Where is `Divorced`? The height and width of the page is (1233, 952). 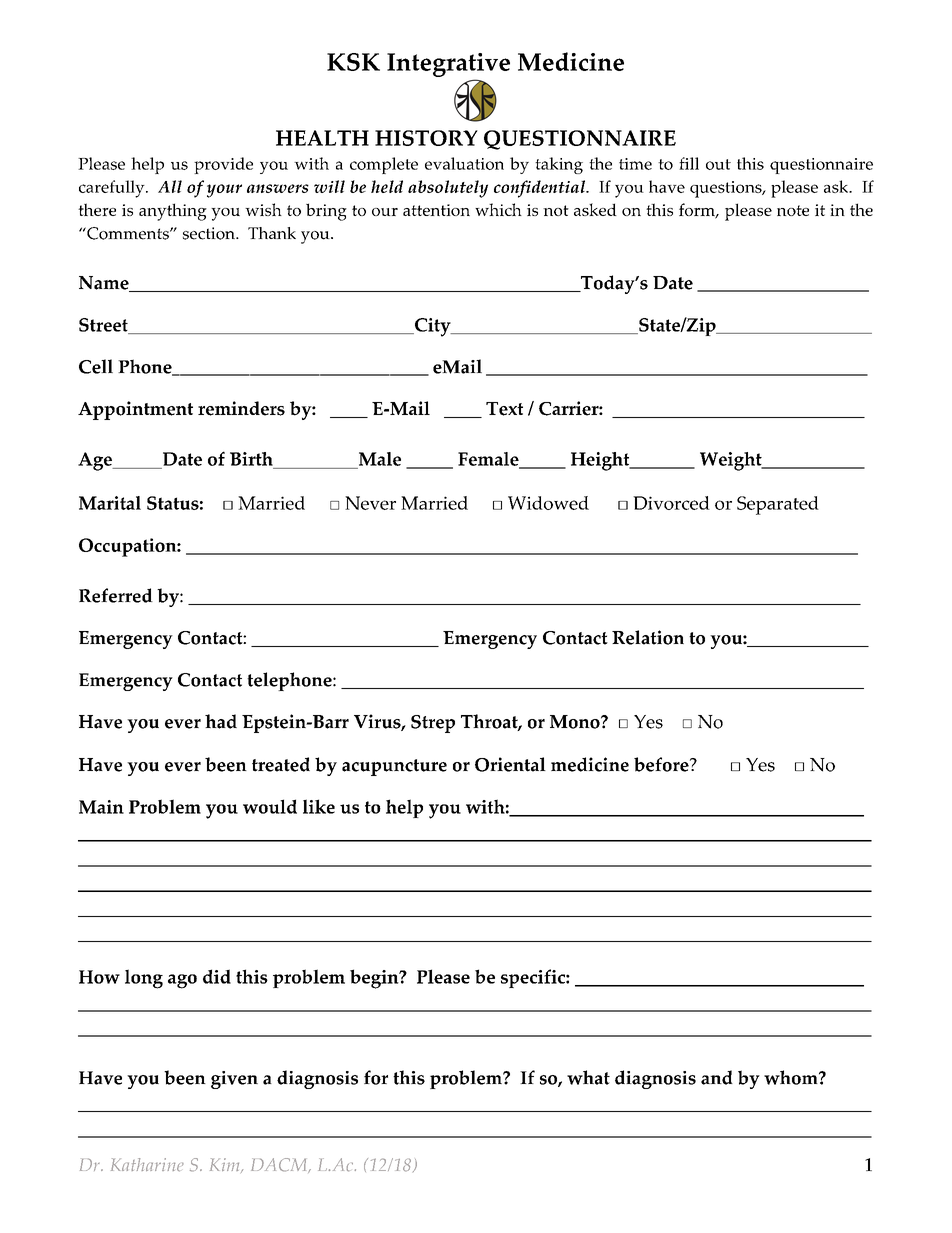 Divorced is located at coordinates (671, 503).
